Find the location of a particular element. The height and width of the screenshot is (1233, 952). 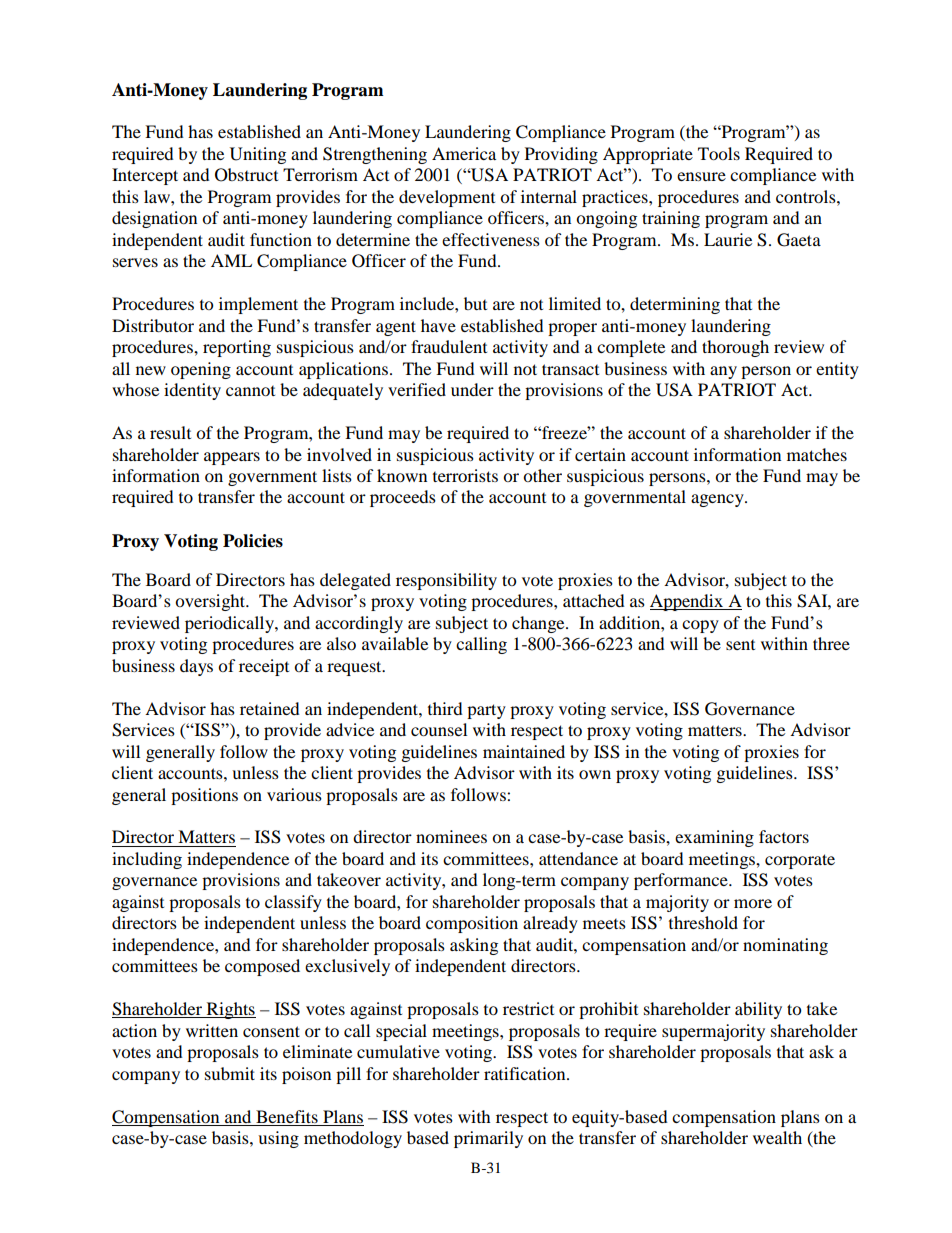

ensure is located at coordinates (701, 176).
